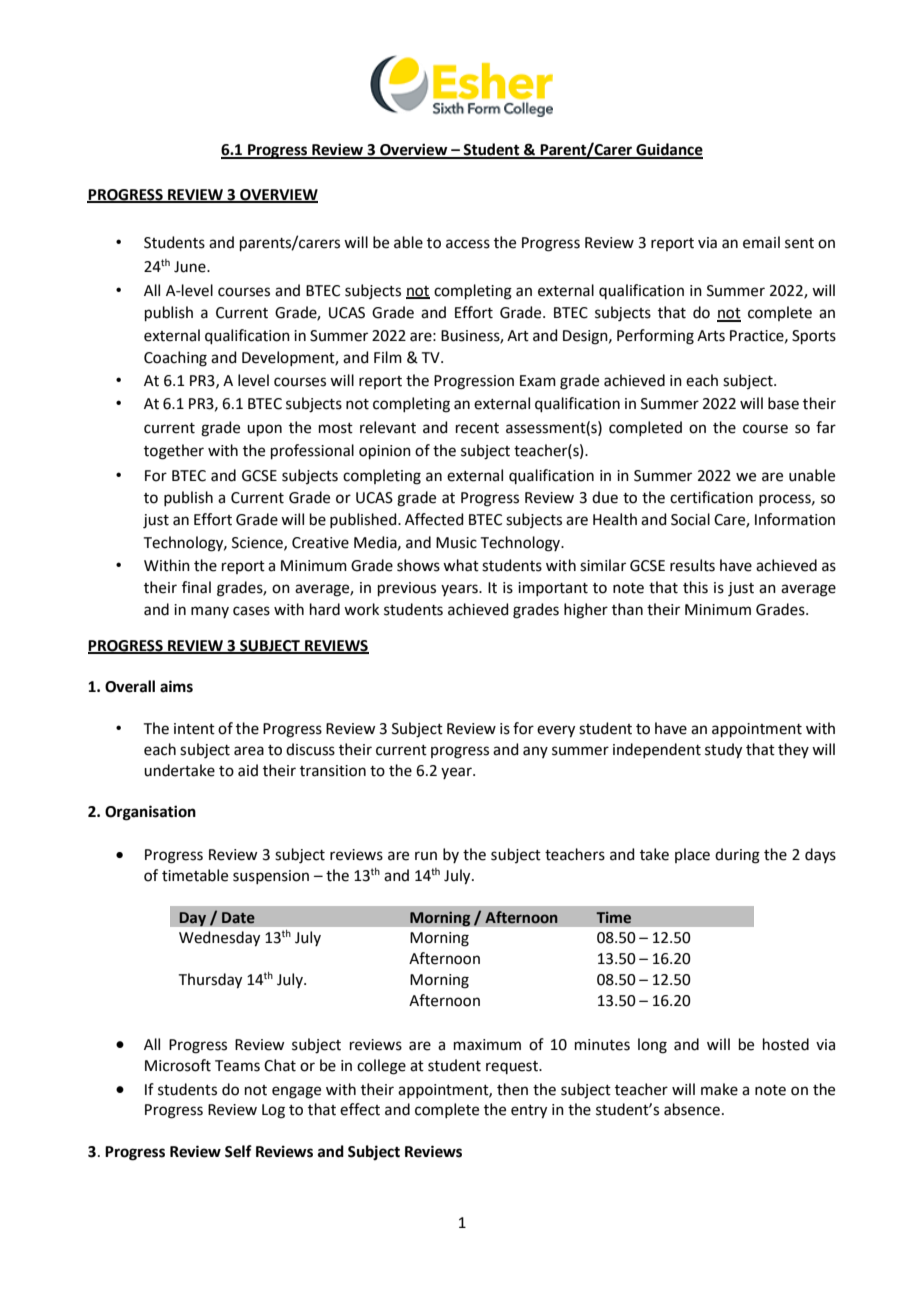 Image resolution: width=924 pixels, height=1308 pixels. Describe the element at coordinates (529, 1112) in the screenshot. I see `entry` at that location.
